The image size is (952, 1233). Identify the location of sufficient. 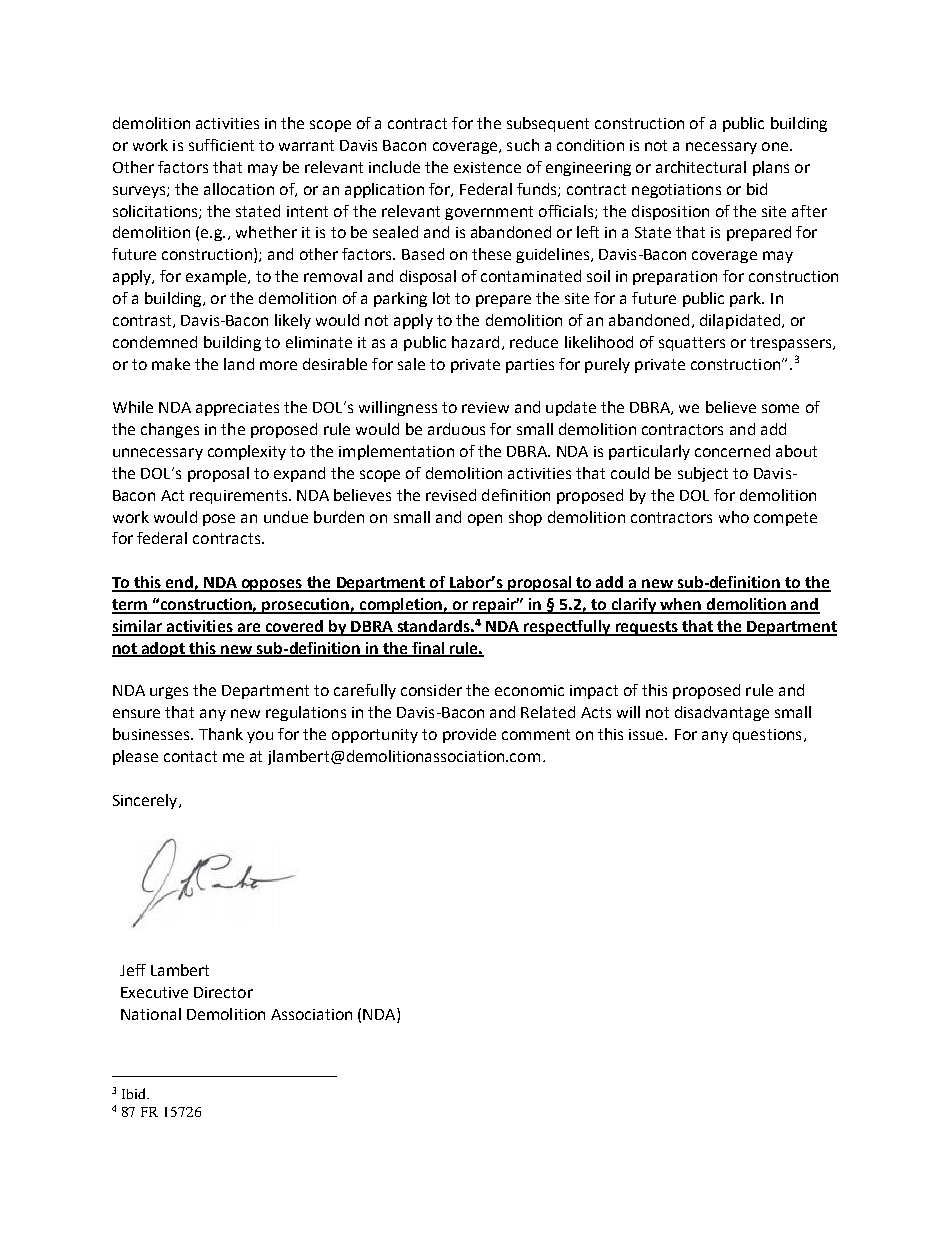
(221, 145).
